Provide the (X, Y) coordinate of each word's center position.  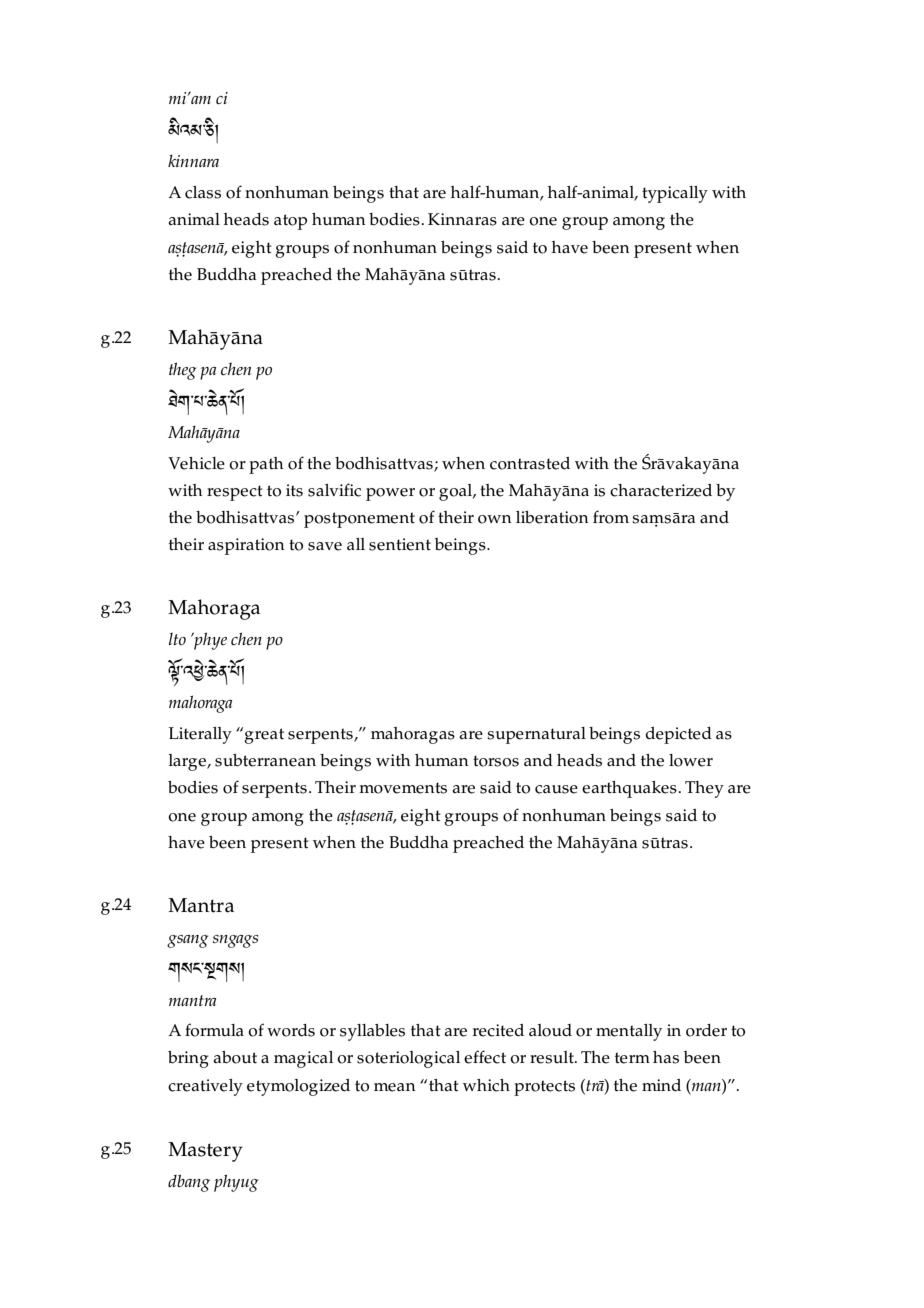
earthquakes (630, 789)
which (486, 1085)
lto (177, 639)
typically (675, 194)
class (203, 192)
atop (290, 222)
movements (403, 788)
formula (214, 1030)
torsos (496, 761)
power (390, 494)
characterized (661, 490)
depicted (679, 735)
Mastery (205, 1152)
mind (661, 1085)
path (266, 465)
